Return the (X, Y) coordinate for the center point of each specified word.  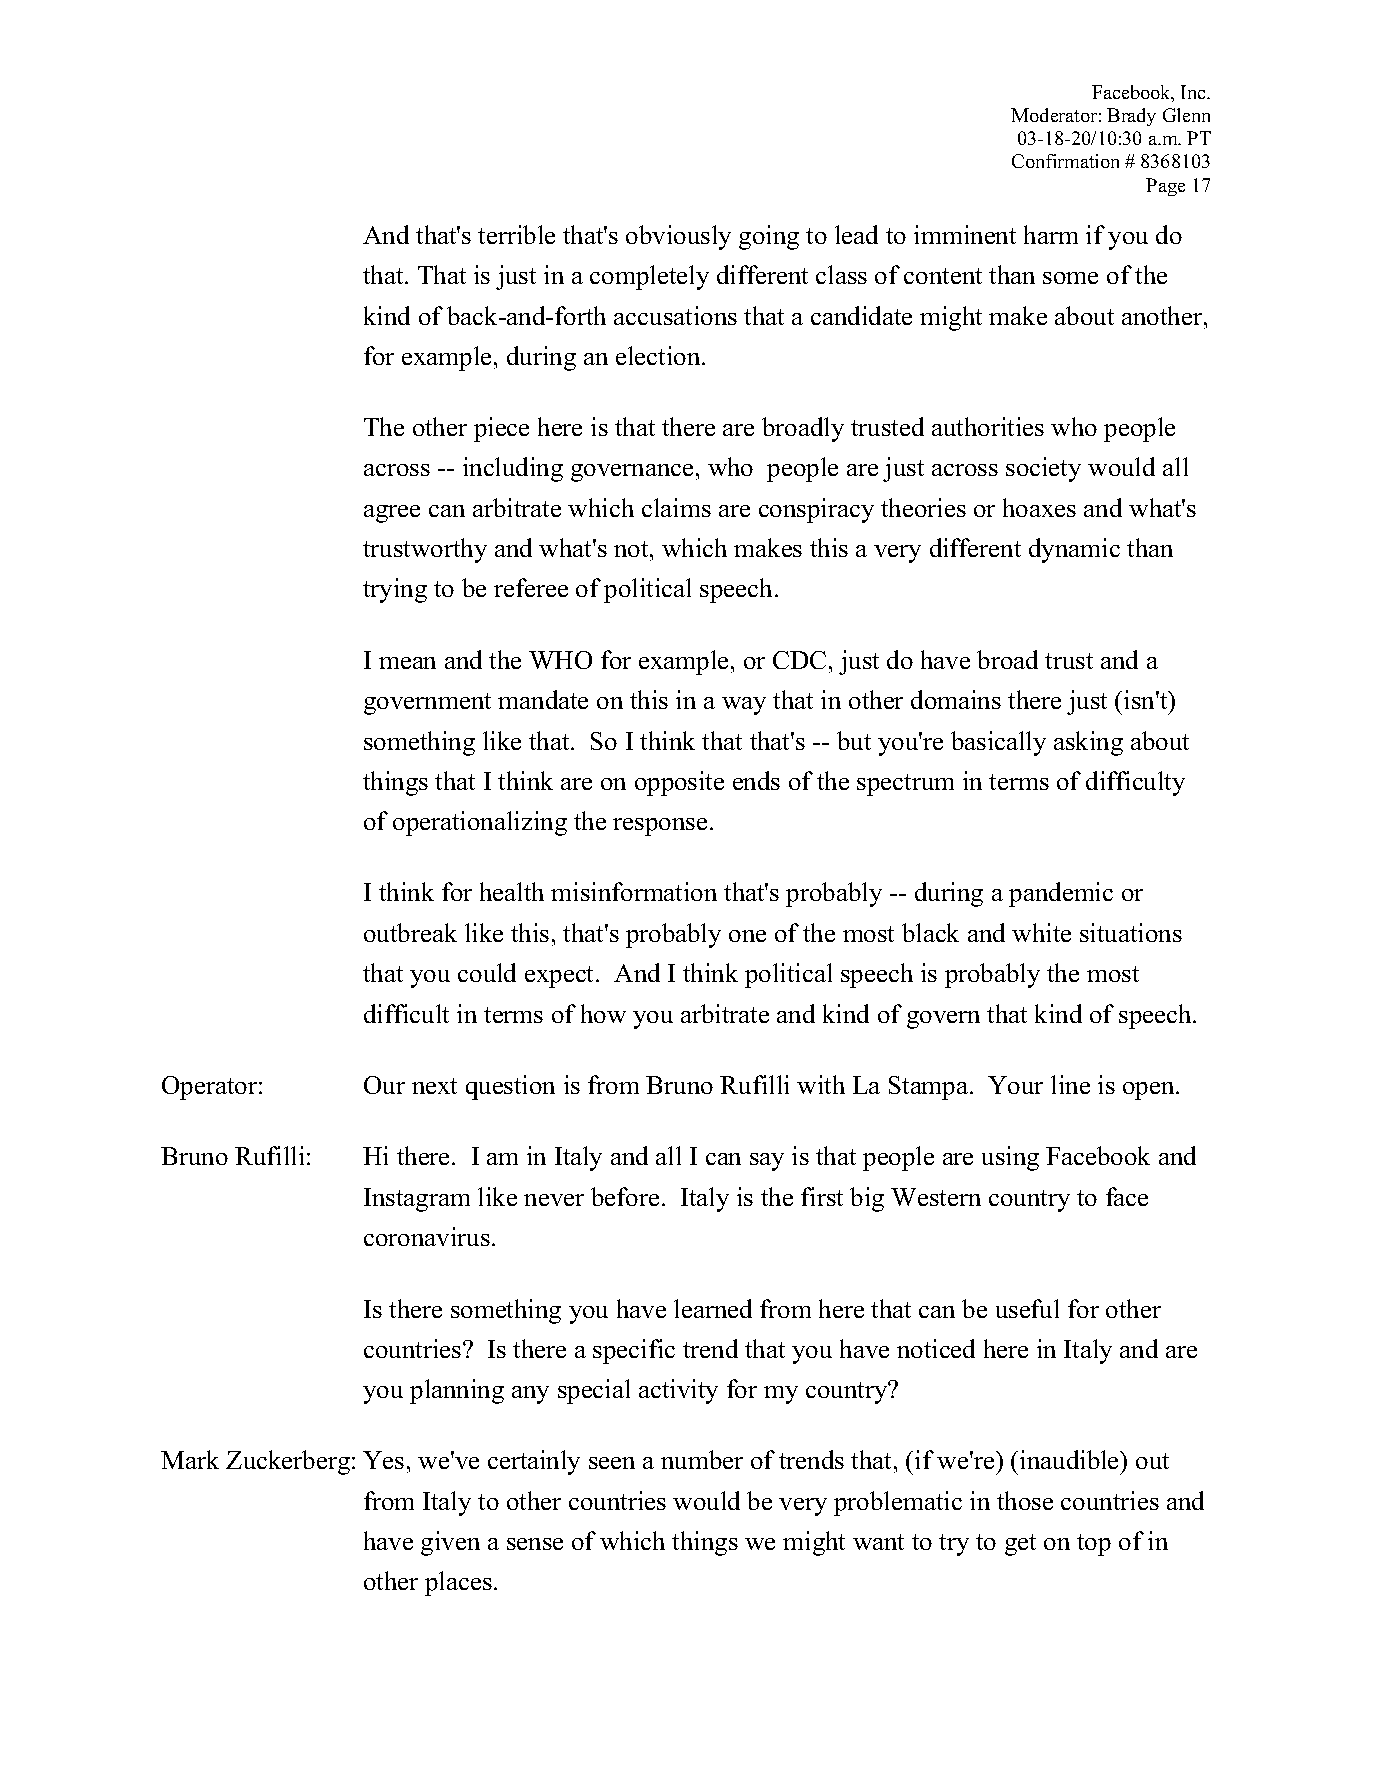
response (660, 827)
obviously (678, 237)
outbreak (410, 932)
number (702, 1459)
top (1094, 1545)
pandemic (1061, 894)
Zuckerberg (289, 1462)
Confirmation (1065, 161)
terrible (516, 234)
